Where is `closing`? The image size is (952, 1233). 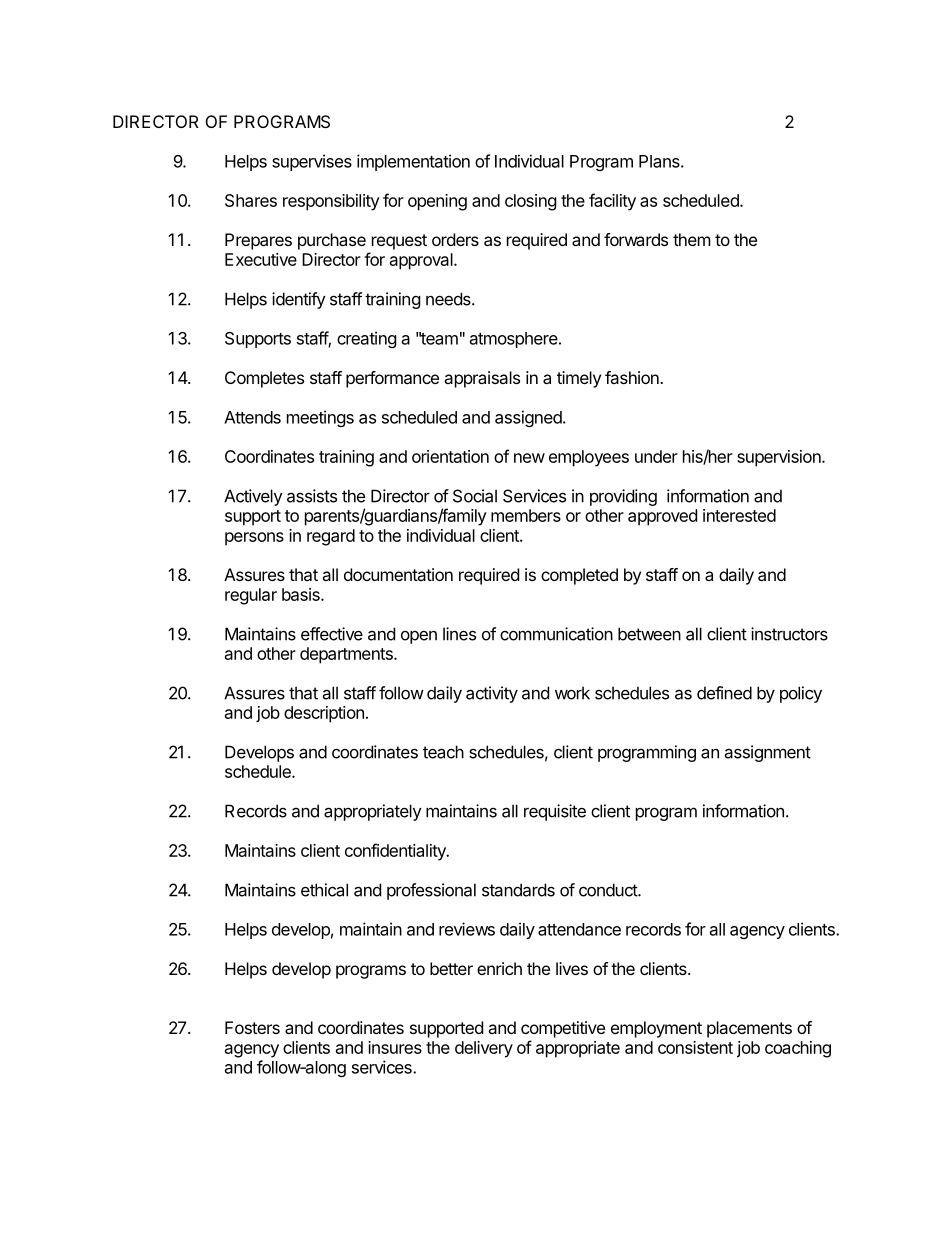
closing is located at coordinates (531, 202).
